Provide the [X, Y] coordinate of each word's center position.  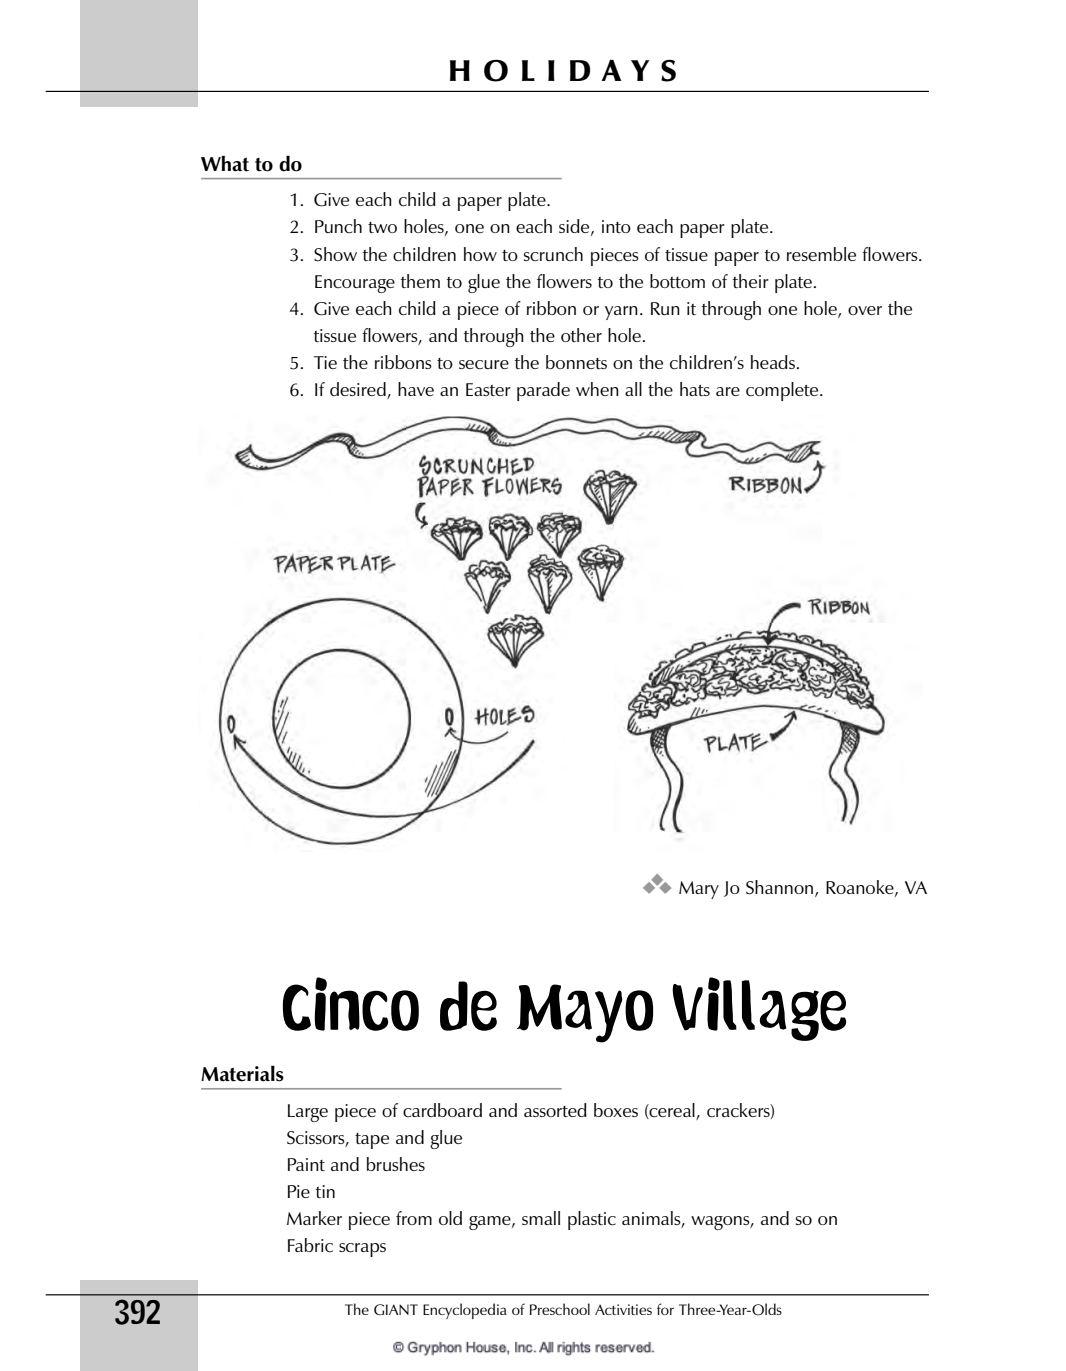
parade [543, 391]
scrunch [553, 254]
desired [359, 390]
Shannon [781, 888]
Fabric [310, 1245]
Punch [338, 226]
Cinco [351, 1004]
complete [783, 391]
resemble [821, 254]
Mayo [585, 1013]
